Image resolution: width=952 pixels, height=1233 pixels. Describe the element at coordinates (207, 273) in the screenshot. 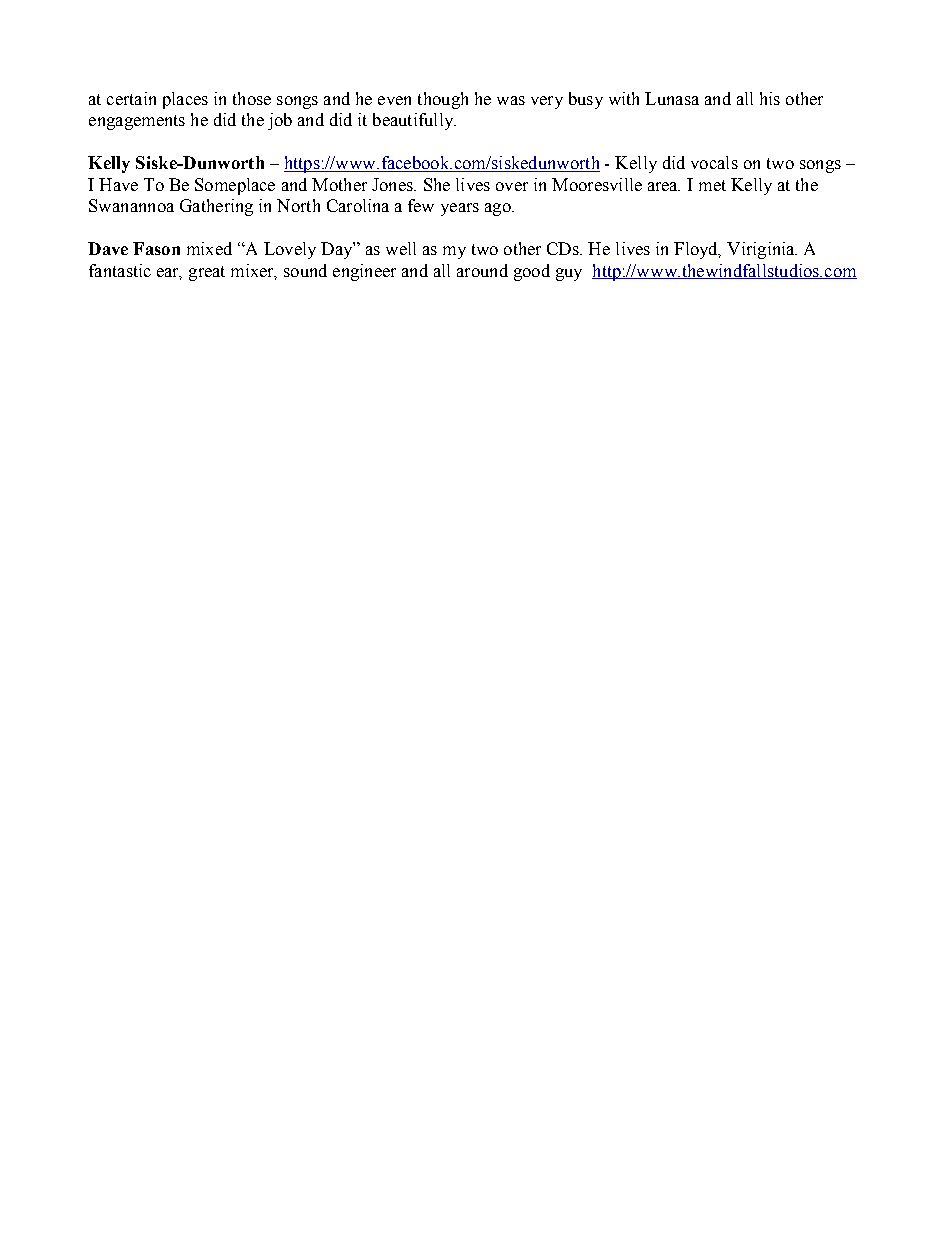

I see `great` at that location.
